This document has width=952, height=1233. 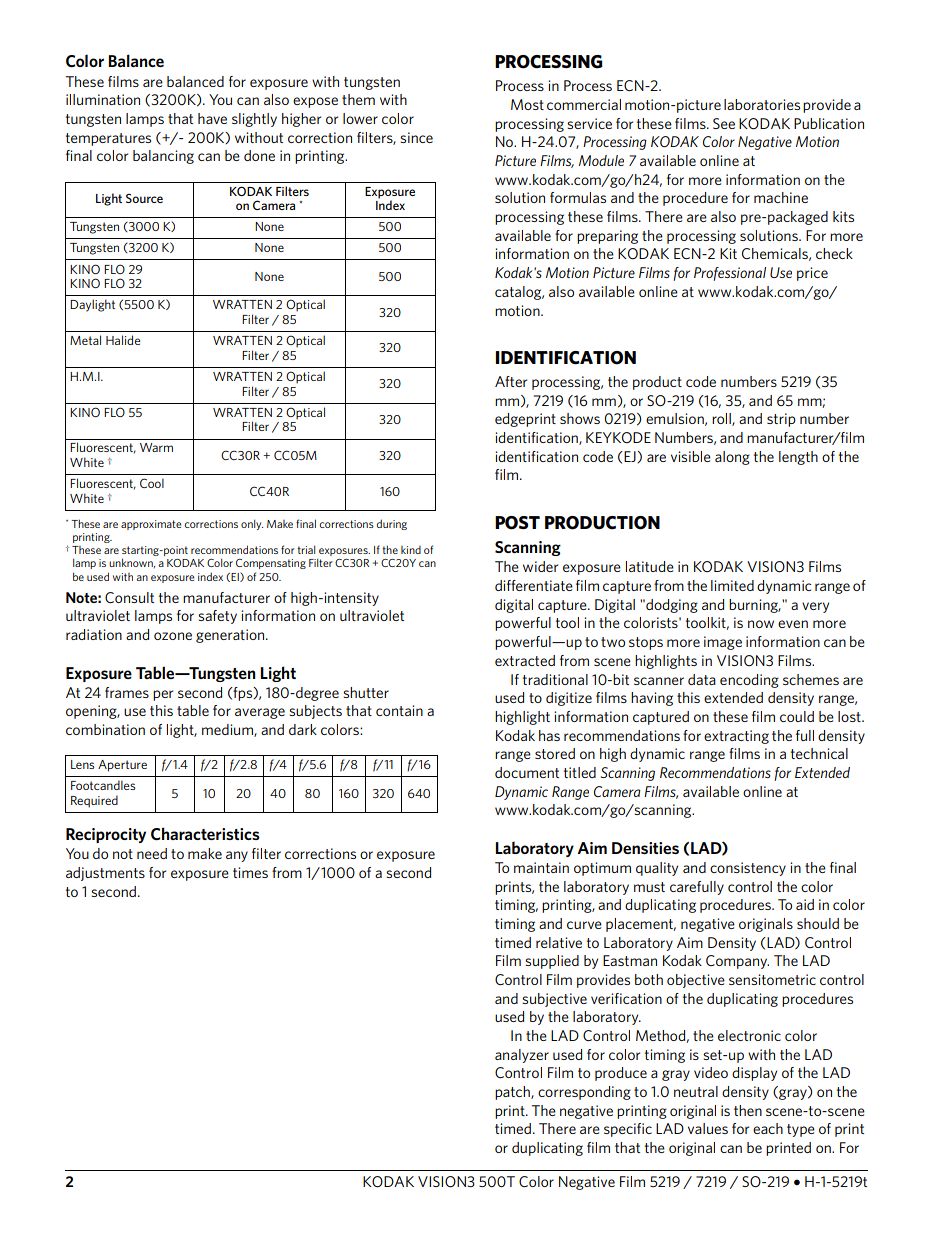 What do you see at coordinates (416, 137) in the document?
I see `since` at bounding box center [416, 137].
